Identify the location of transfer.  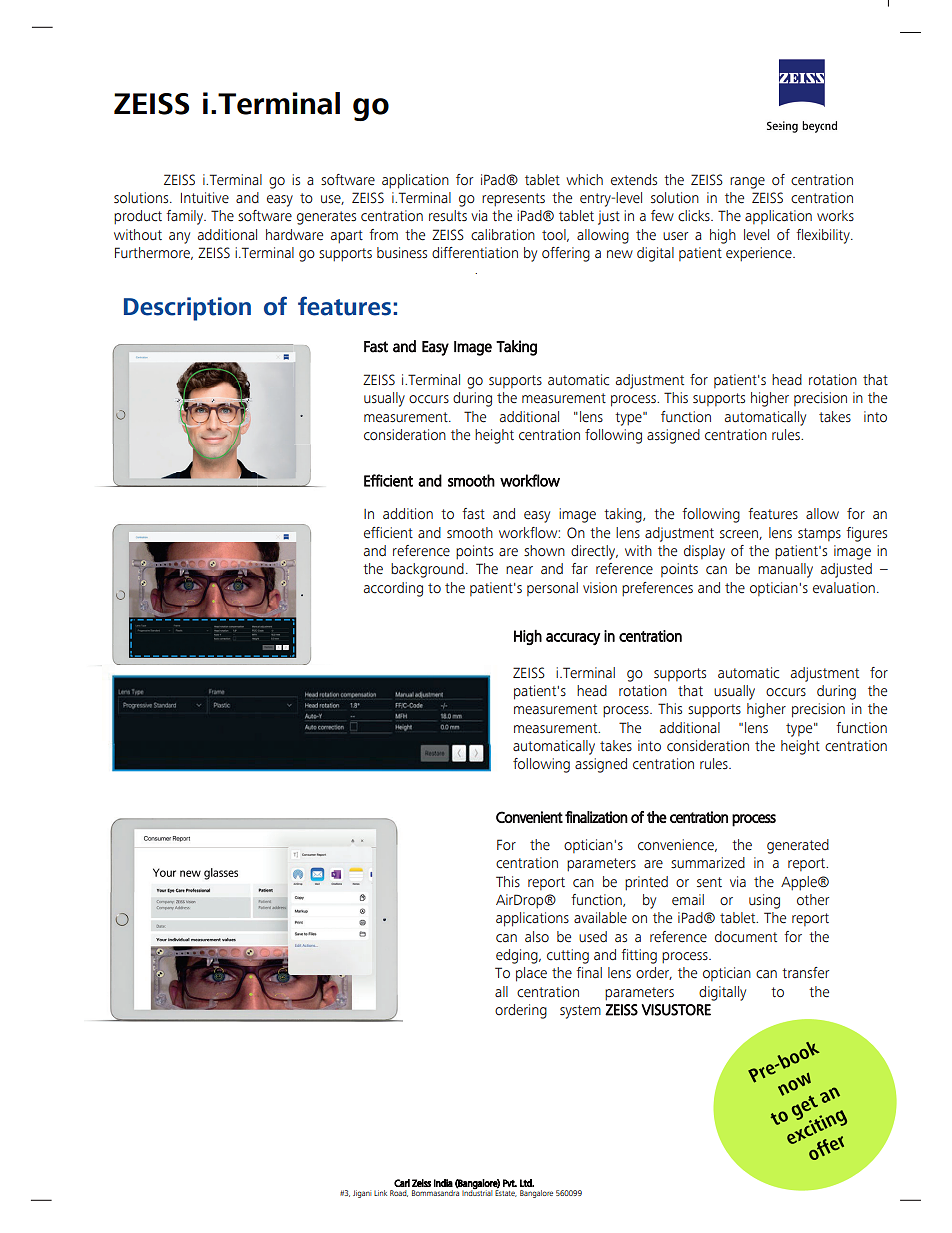
(805, 973).
